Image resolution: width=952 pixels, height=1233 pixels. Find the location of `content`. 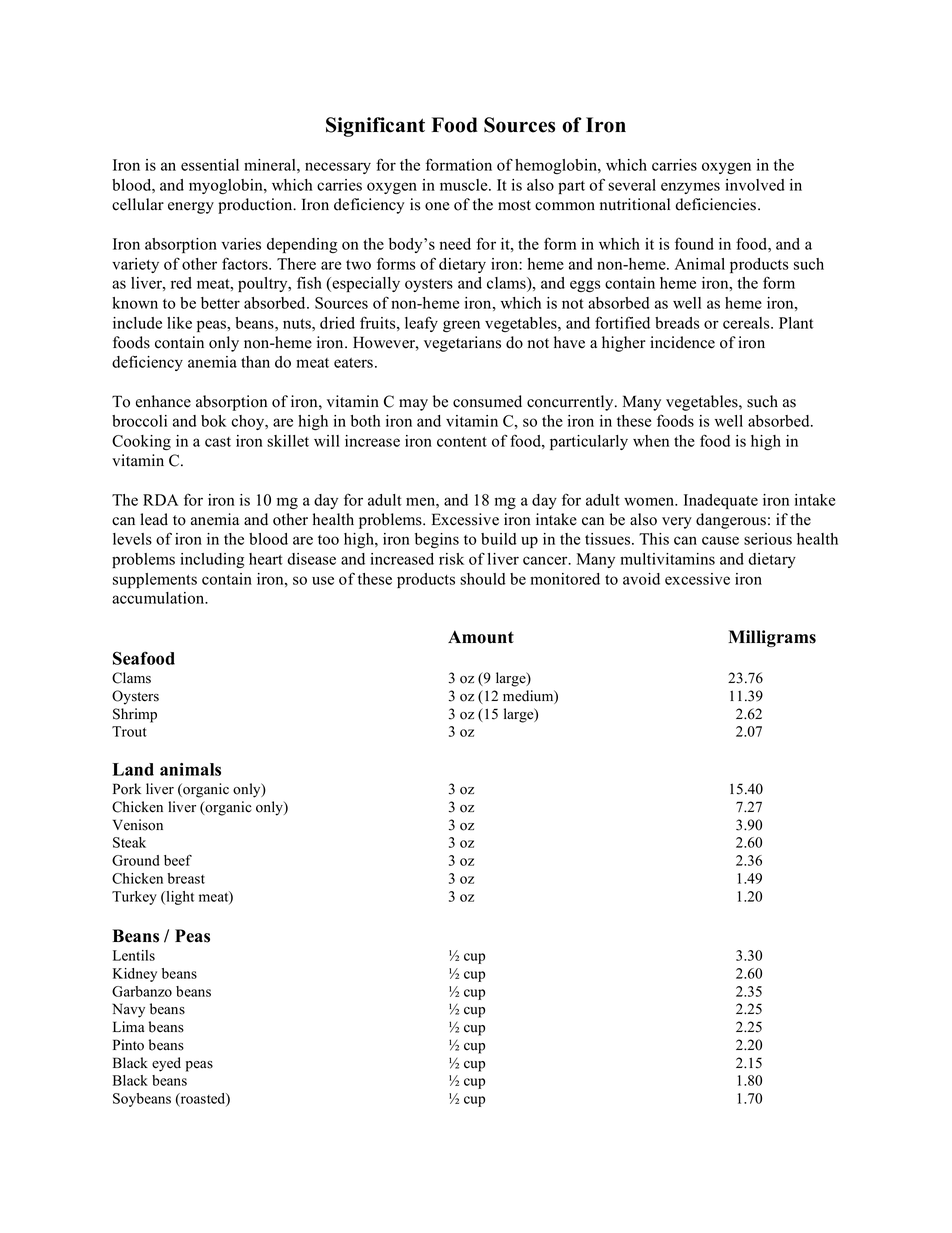

content is located at coordinates (462, 442).
